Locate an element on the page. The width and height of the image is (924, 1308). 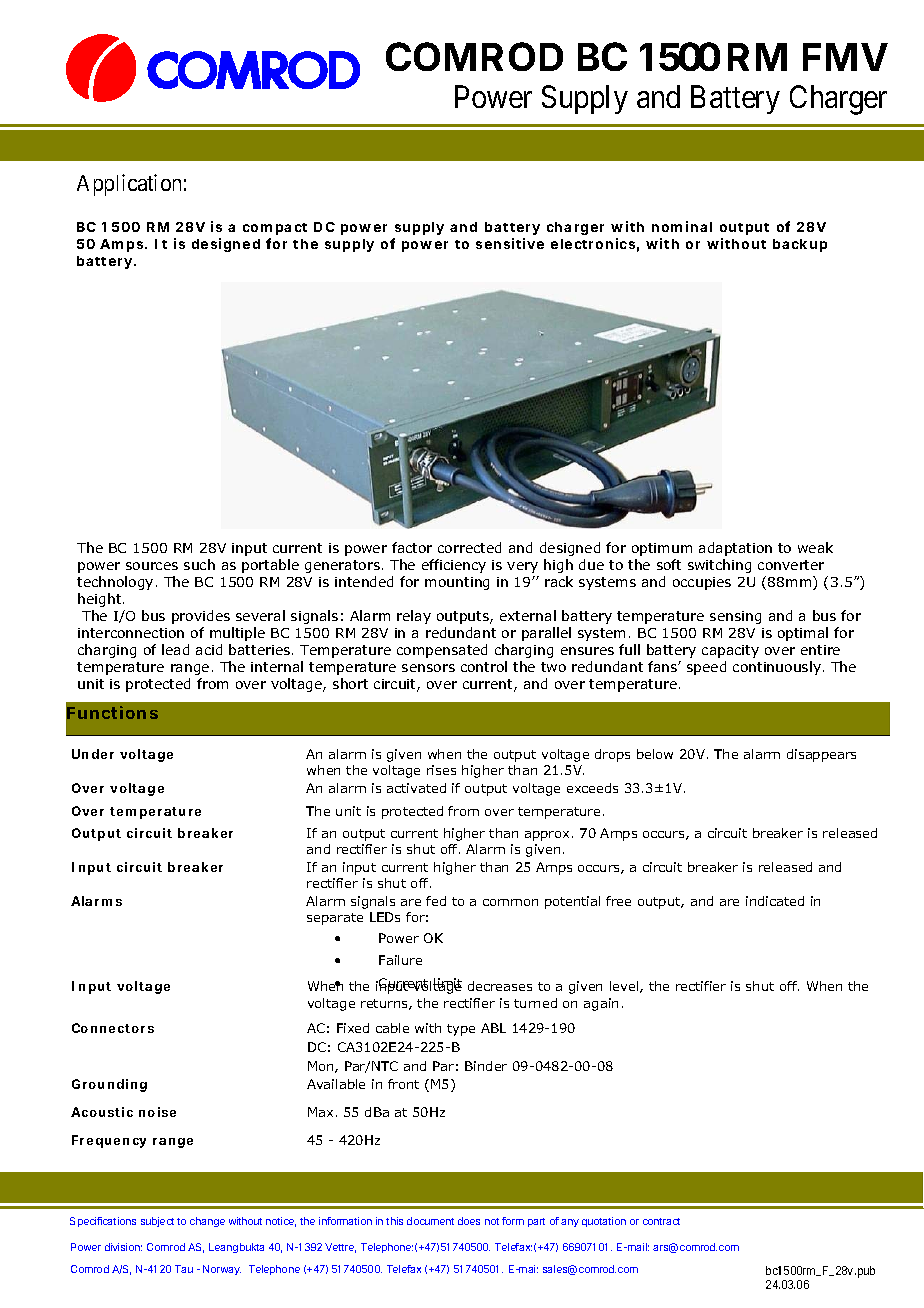
such is located at coordinates (199, 564).
